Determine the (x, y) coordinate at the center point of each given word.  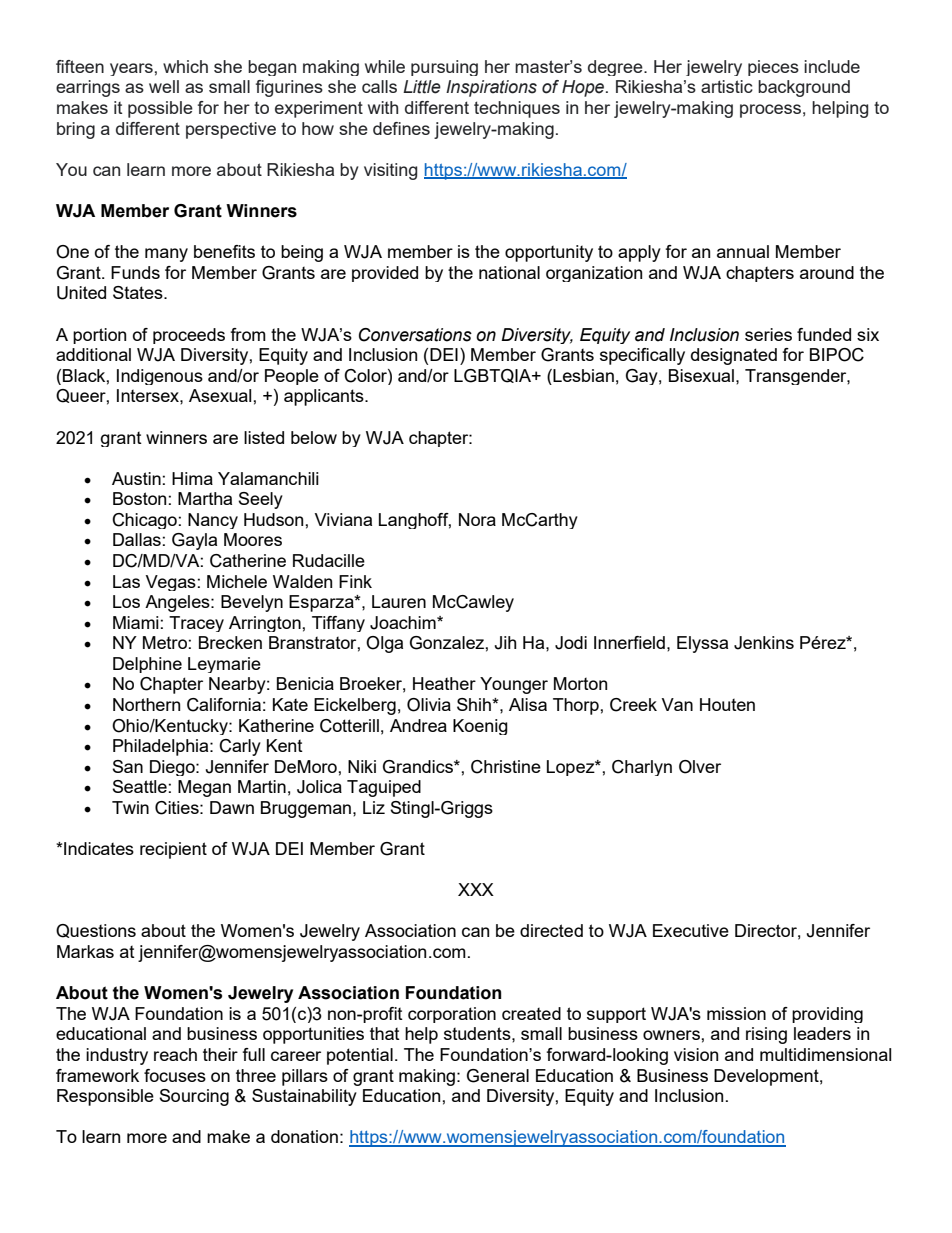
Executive (691, 930)
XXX (476, 889)
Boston (139, 498)
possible (160, 109)
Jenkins (764, 643)
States (139, 292)
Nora (477, 519)
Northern (146, 704)
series (768, 334)
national (509, 272)
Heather (444, 683)
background (804, 88)
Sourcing (194, 1097)
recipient (173, 850)
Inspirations (491, 88)
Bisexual (701, 375)
